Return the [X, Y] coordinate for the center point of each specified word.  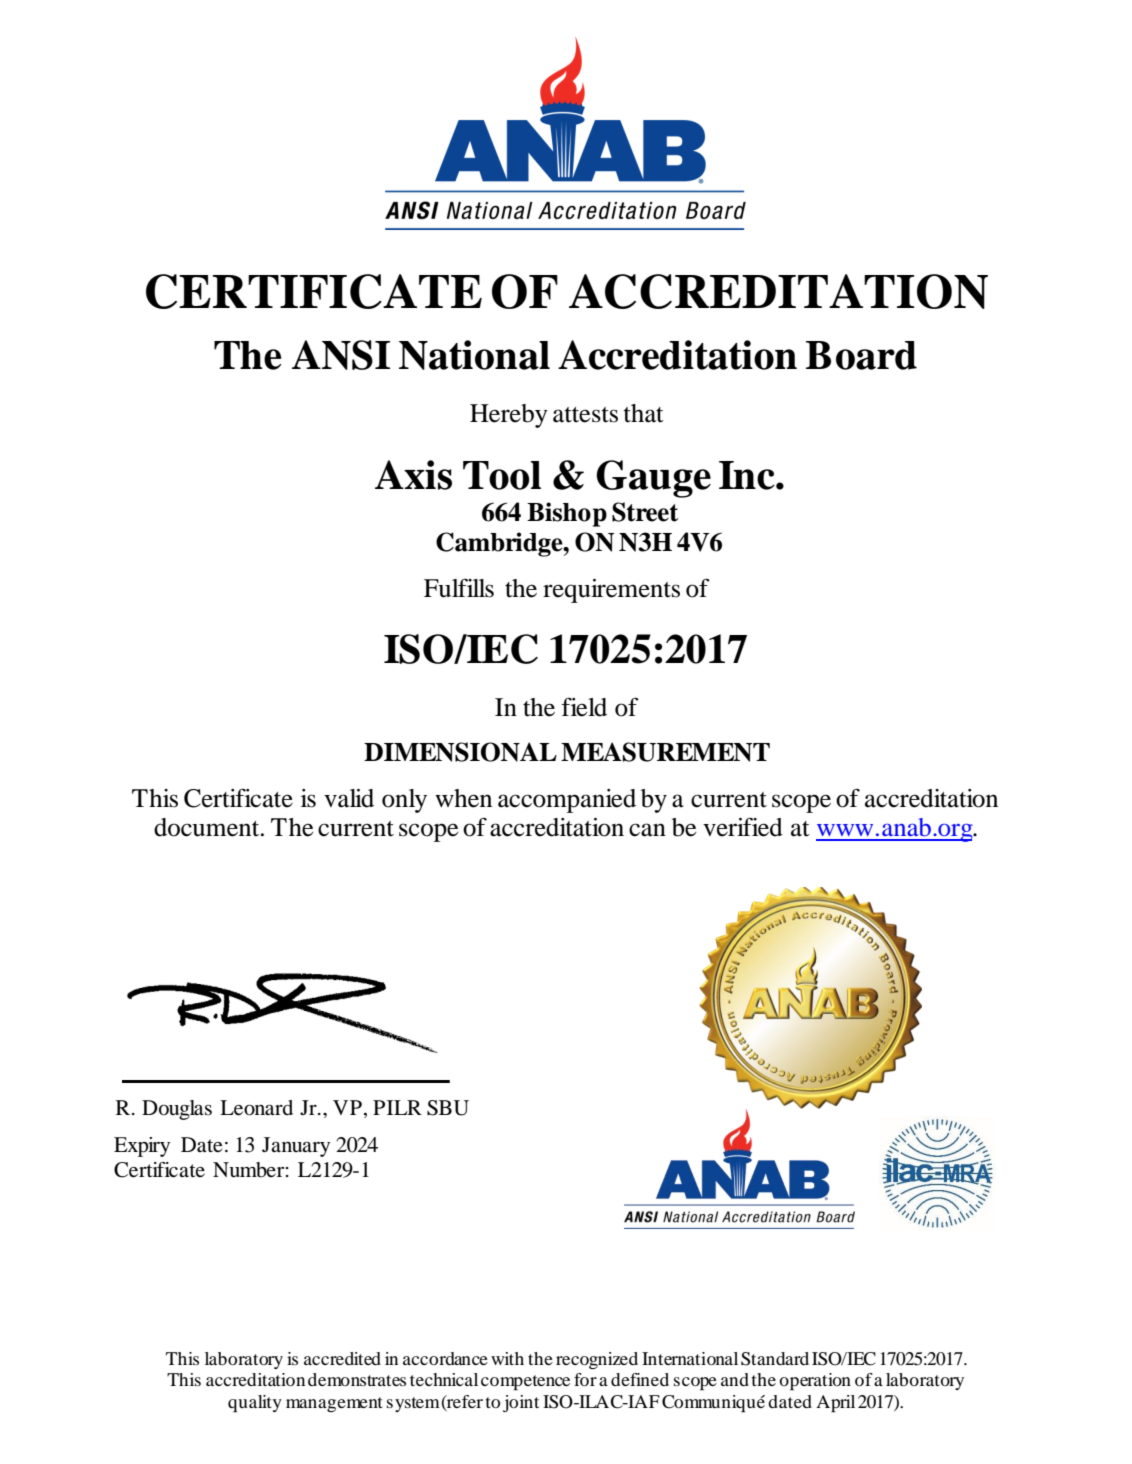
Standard [775, 1359]
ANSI [341, 355]
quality [255, 1404]
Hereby [509, 416]
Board [861, 355]
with [507, 1358]
